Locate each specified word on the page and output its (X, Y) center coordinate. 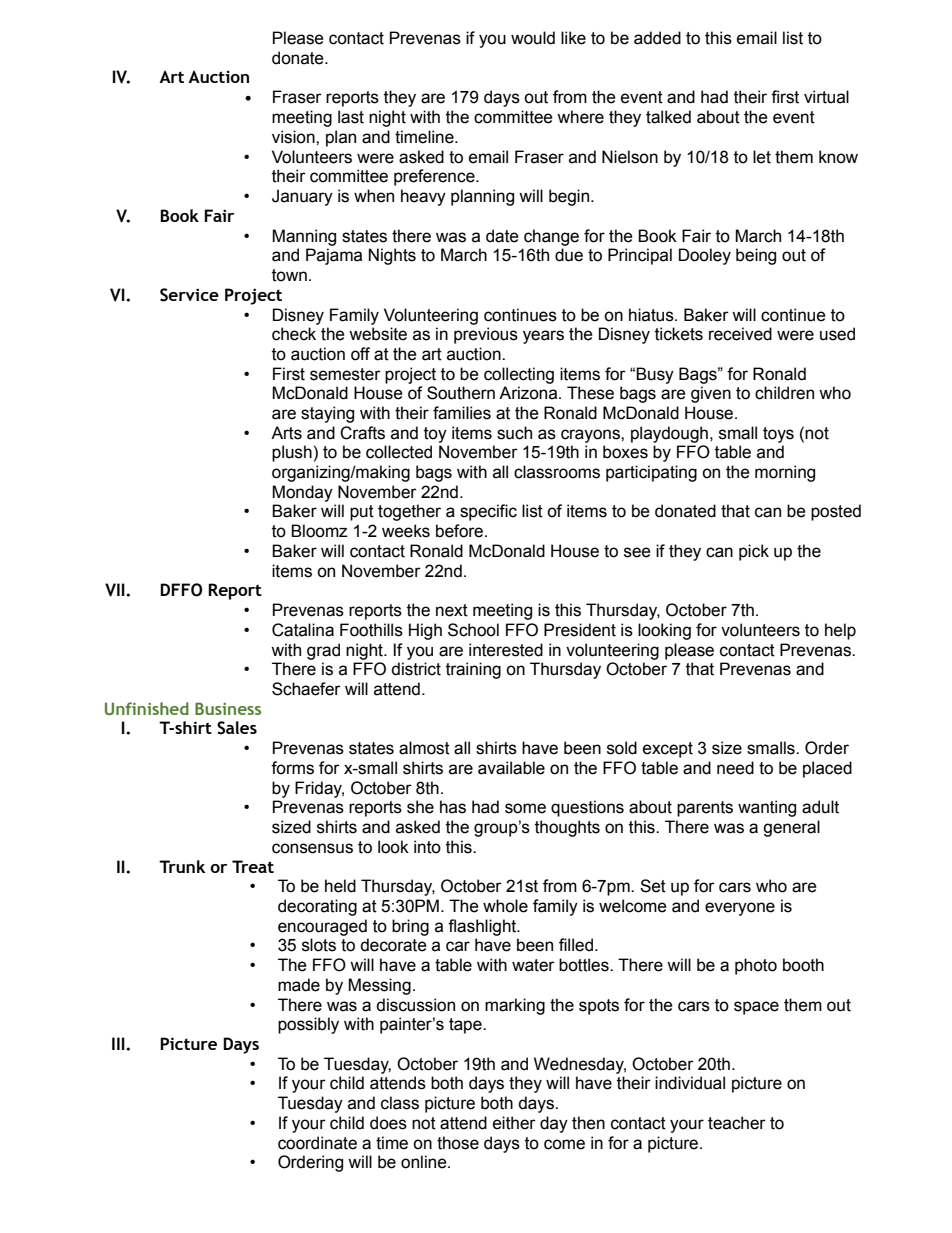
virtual (826, 97)
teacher (737, 1123)
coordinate (317, 1143)
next (452, 610)
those (458, 1143)
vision (294, 137)
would (533, 38)
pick (754, 552)
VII (116, 590)
